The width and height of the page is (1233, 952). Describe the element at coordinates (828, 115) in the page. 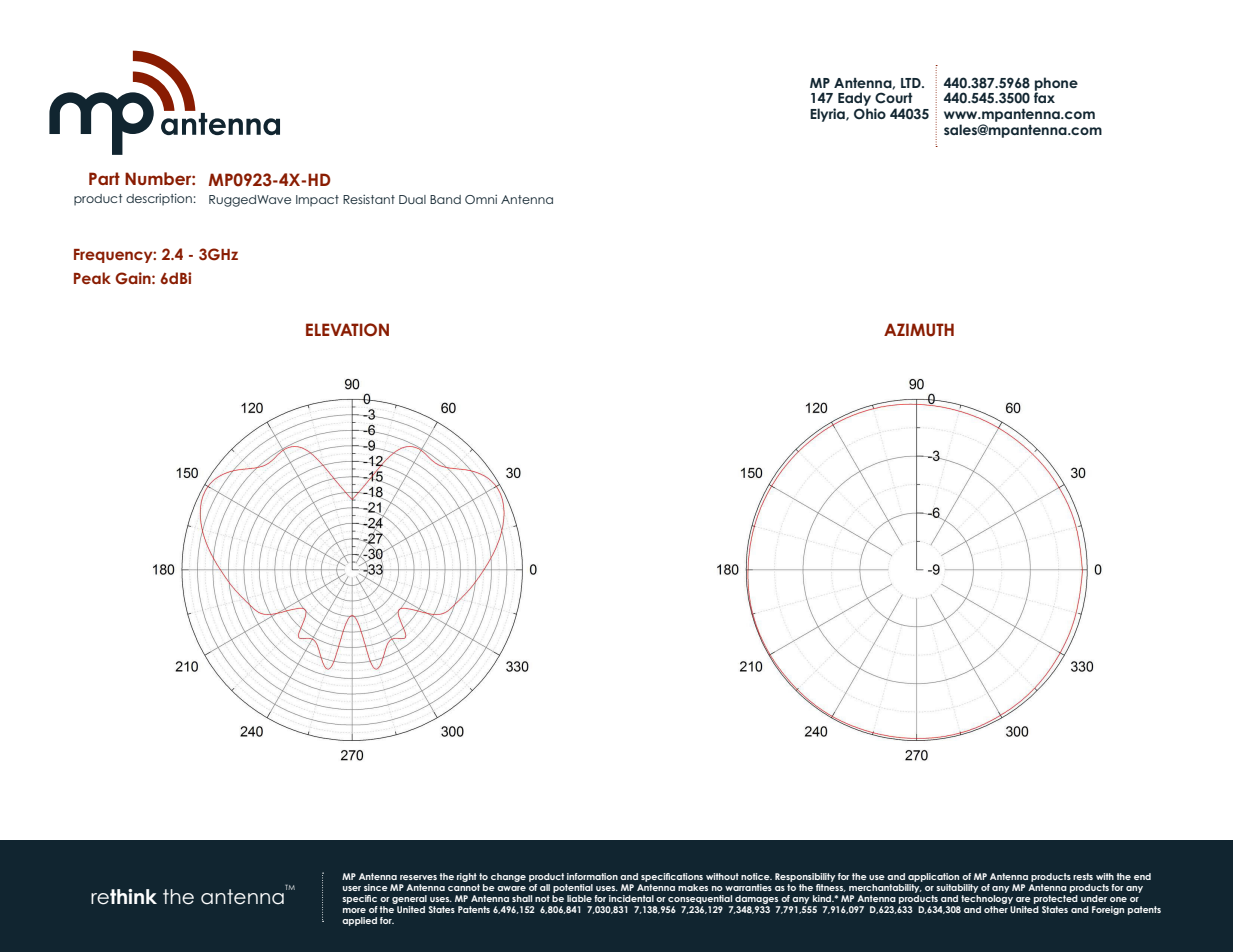

I see `Elyria` at that location.
